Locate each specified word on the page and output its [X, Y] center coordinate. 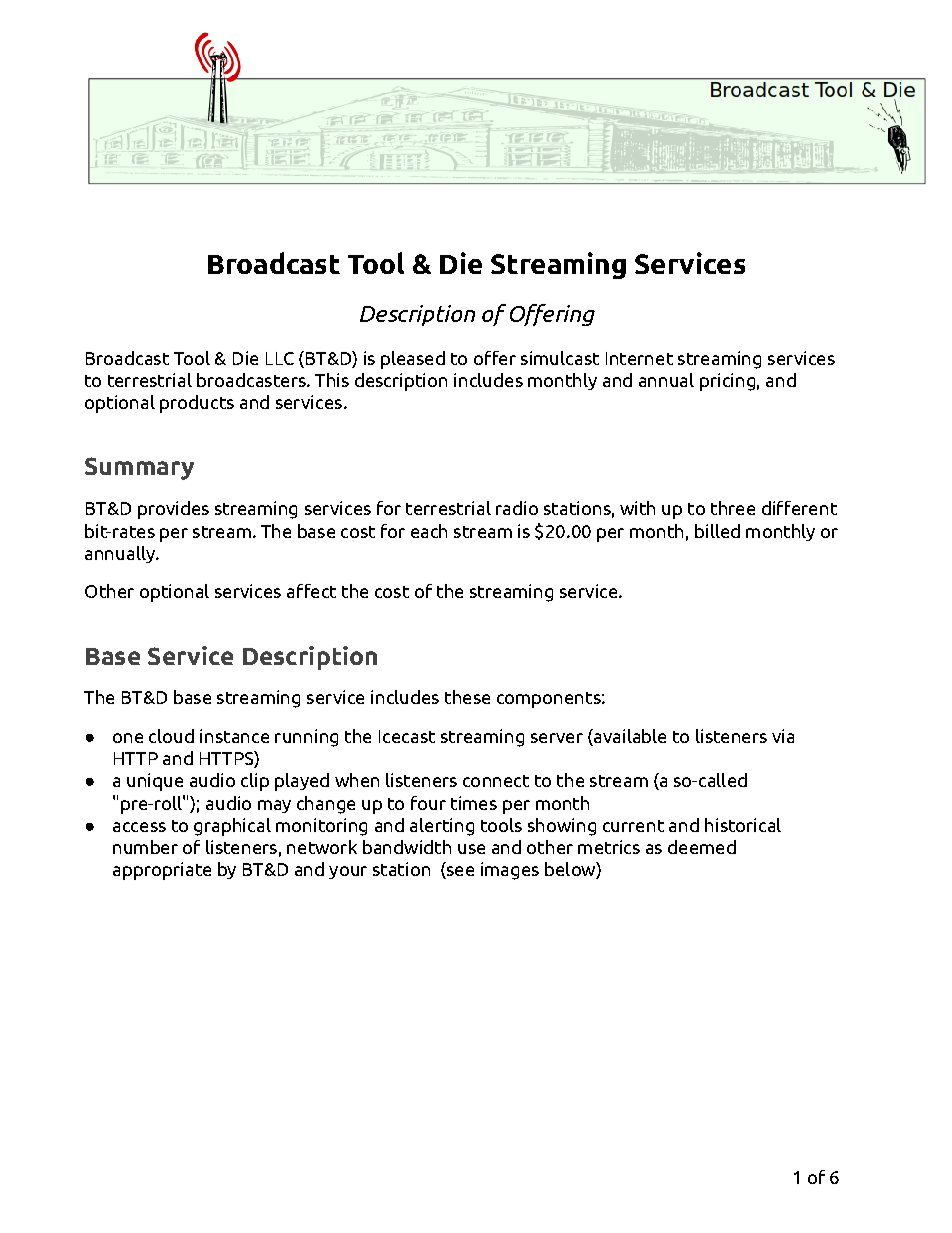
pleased [413, 360]
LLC [280, 358]
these [467, 697]
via [783, 736]
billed [717, 531]
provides [173, 510]
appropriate [162, 871]
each [429, 531]
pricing [727, 382]
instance [234, 736]
